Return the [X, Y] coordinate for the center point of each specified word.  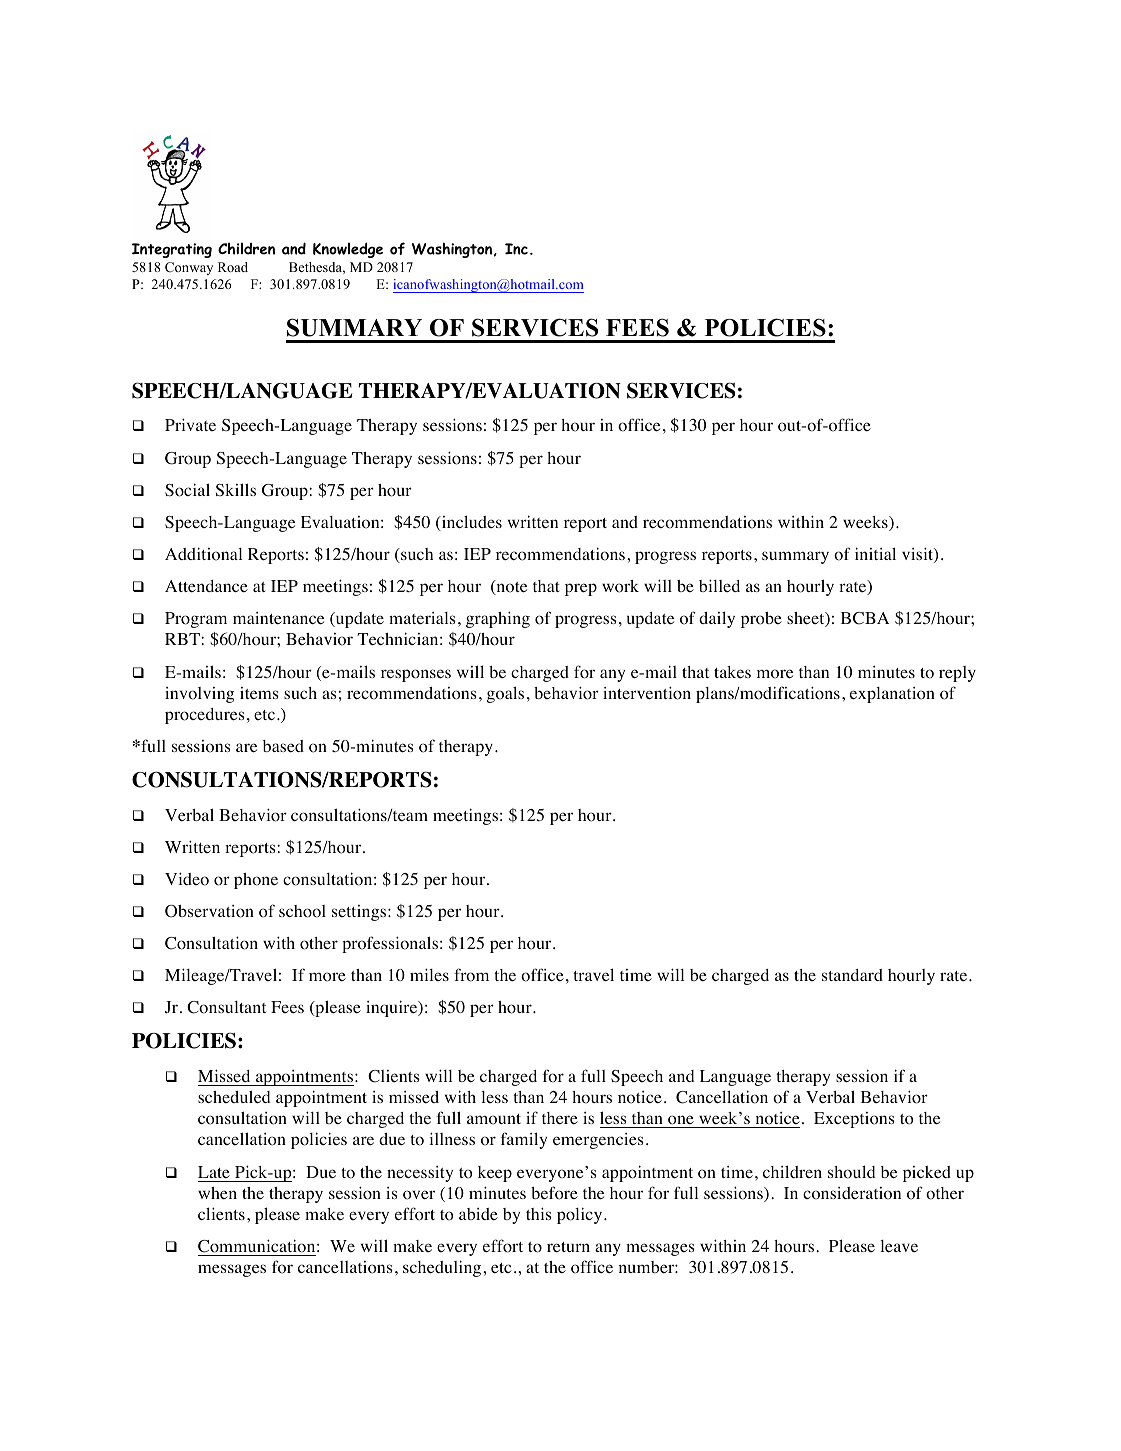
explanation [892, 695]
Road [233, 267]
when [217, 1193]
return [568, 1247]
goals [505, 694]
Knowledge [348, 250]
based [283, 746]
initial [875, 553]
